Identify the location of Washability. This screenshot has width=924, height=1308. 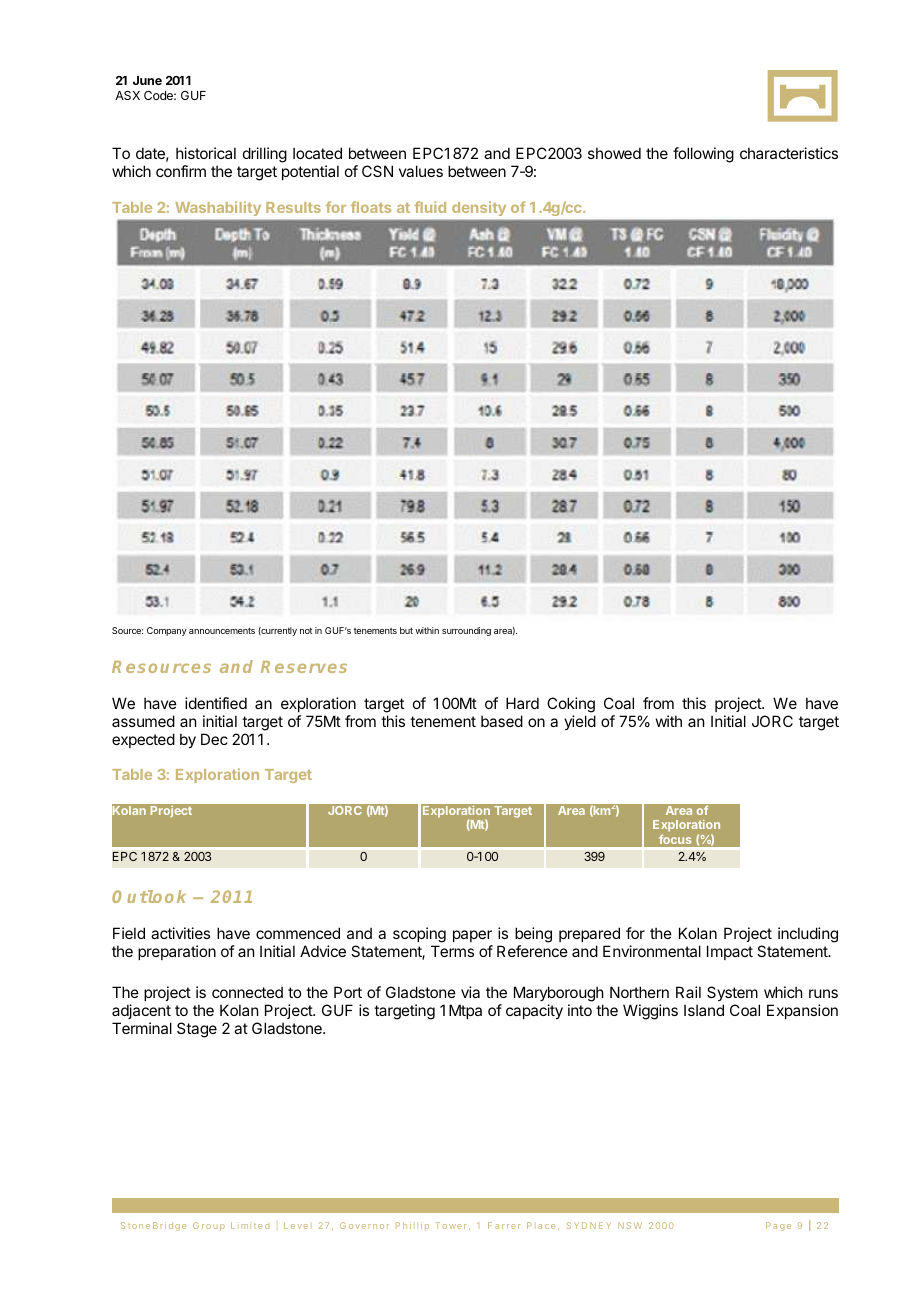
(218, 209).
